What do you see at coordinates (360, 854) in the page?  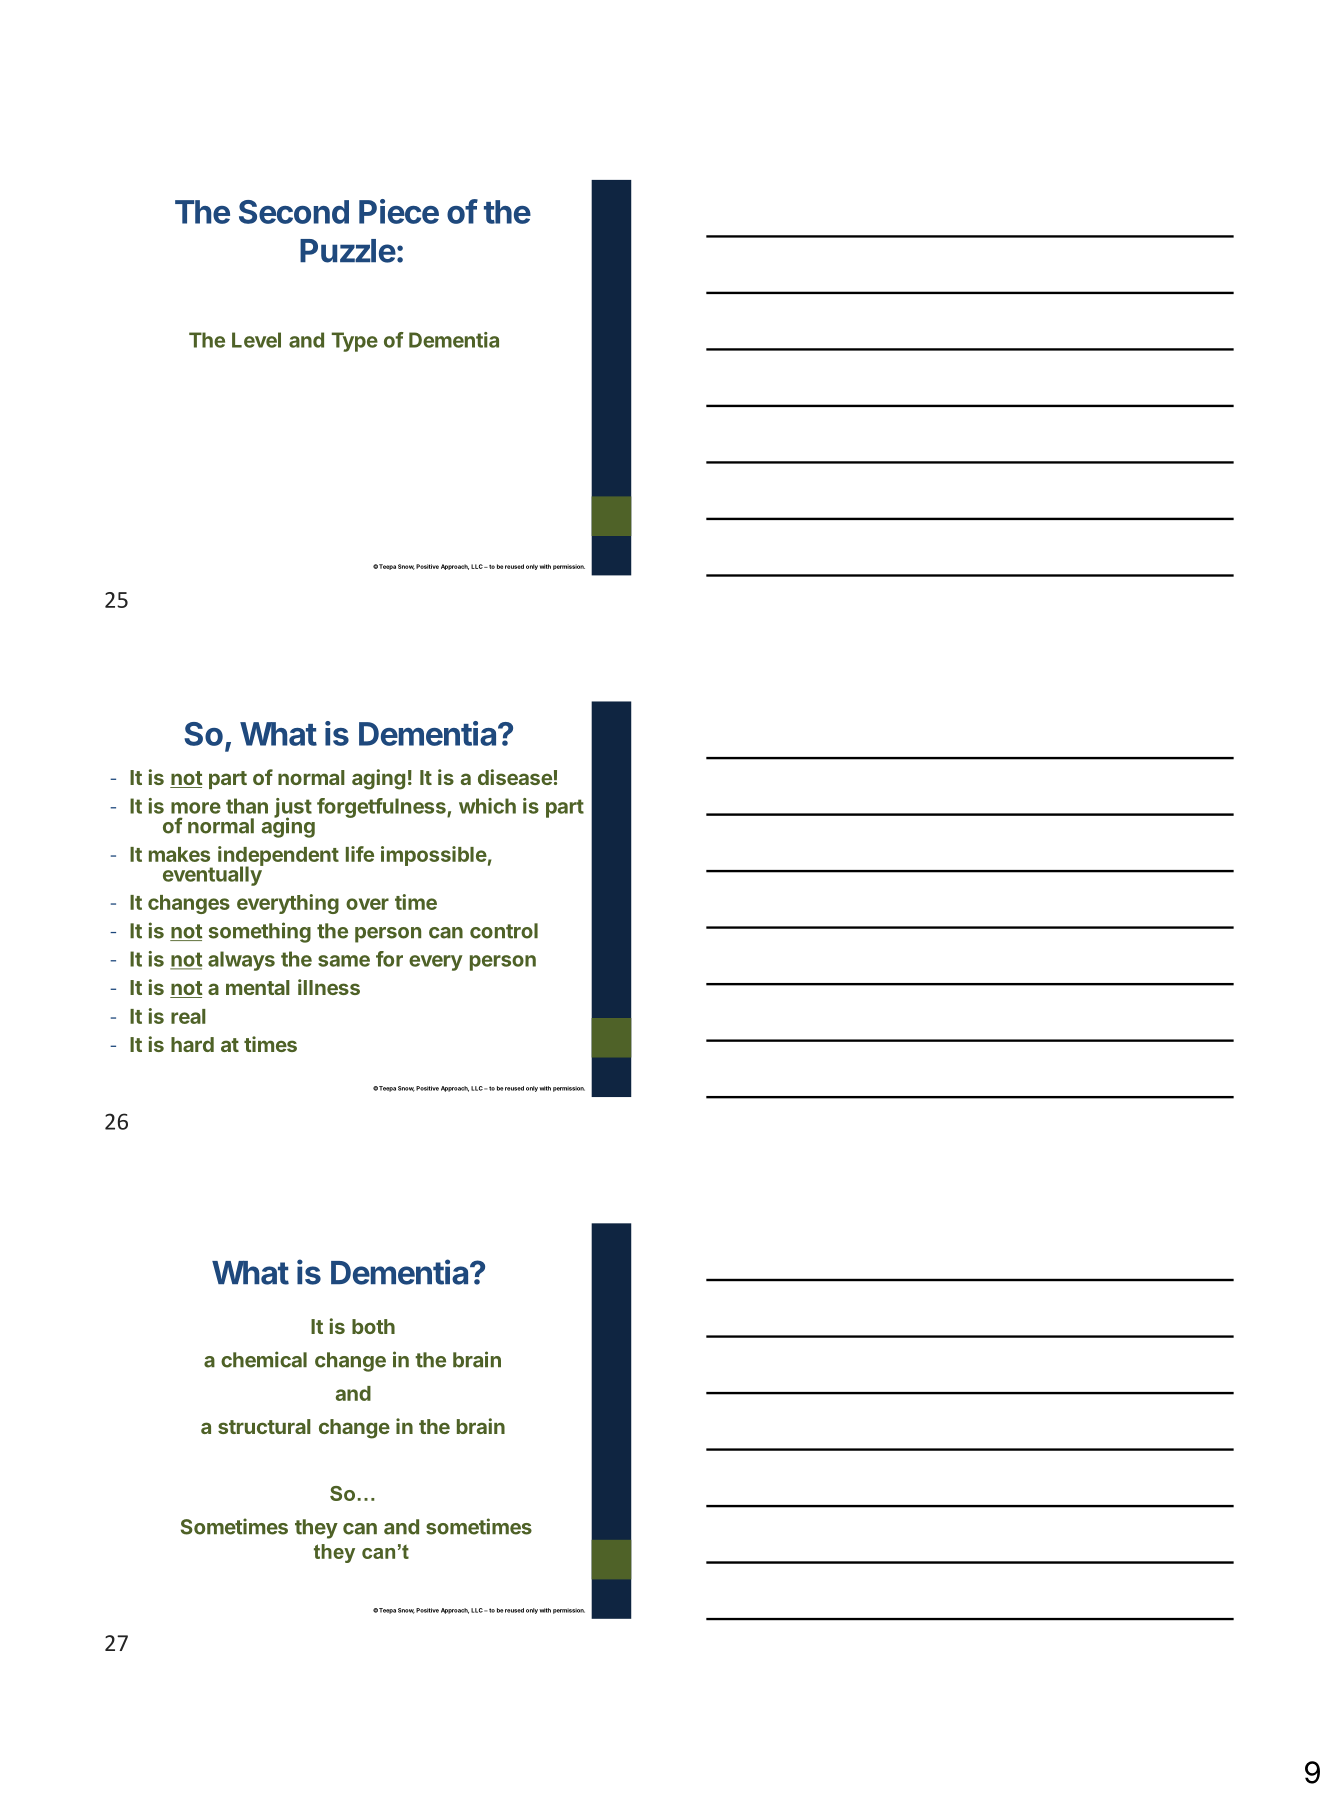 I see `life` at bounding box center [360, 854].
